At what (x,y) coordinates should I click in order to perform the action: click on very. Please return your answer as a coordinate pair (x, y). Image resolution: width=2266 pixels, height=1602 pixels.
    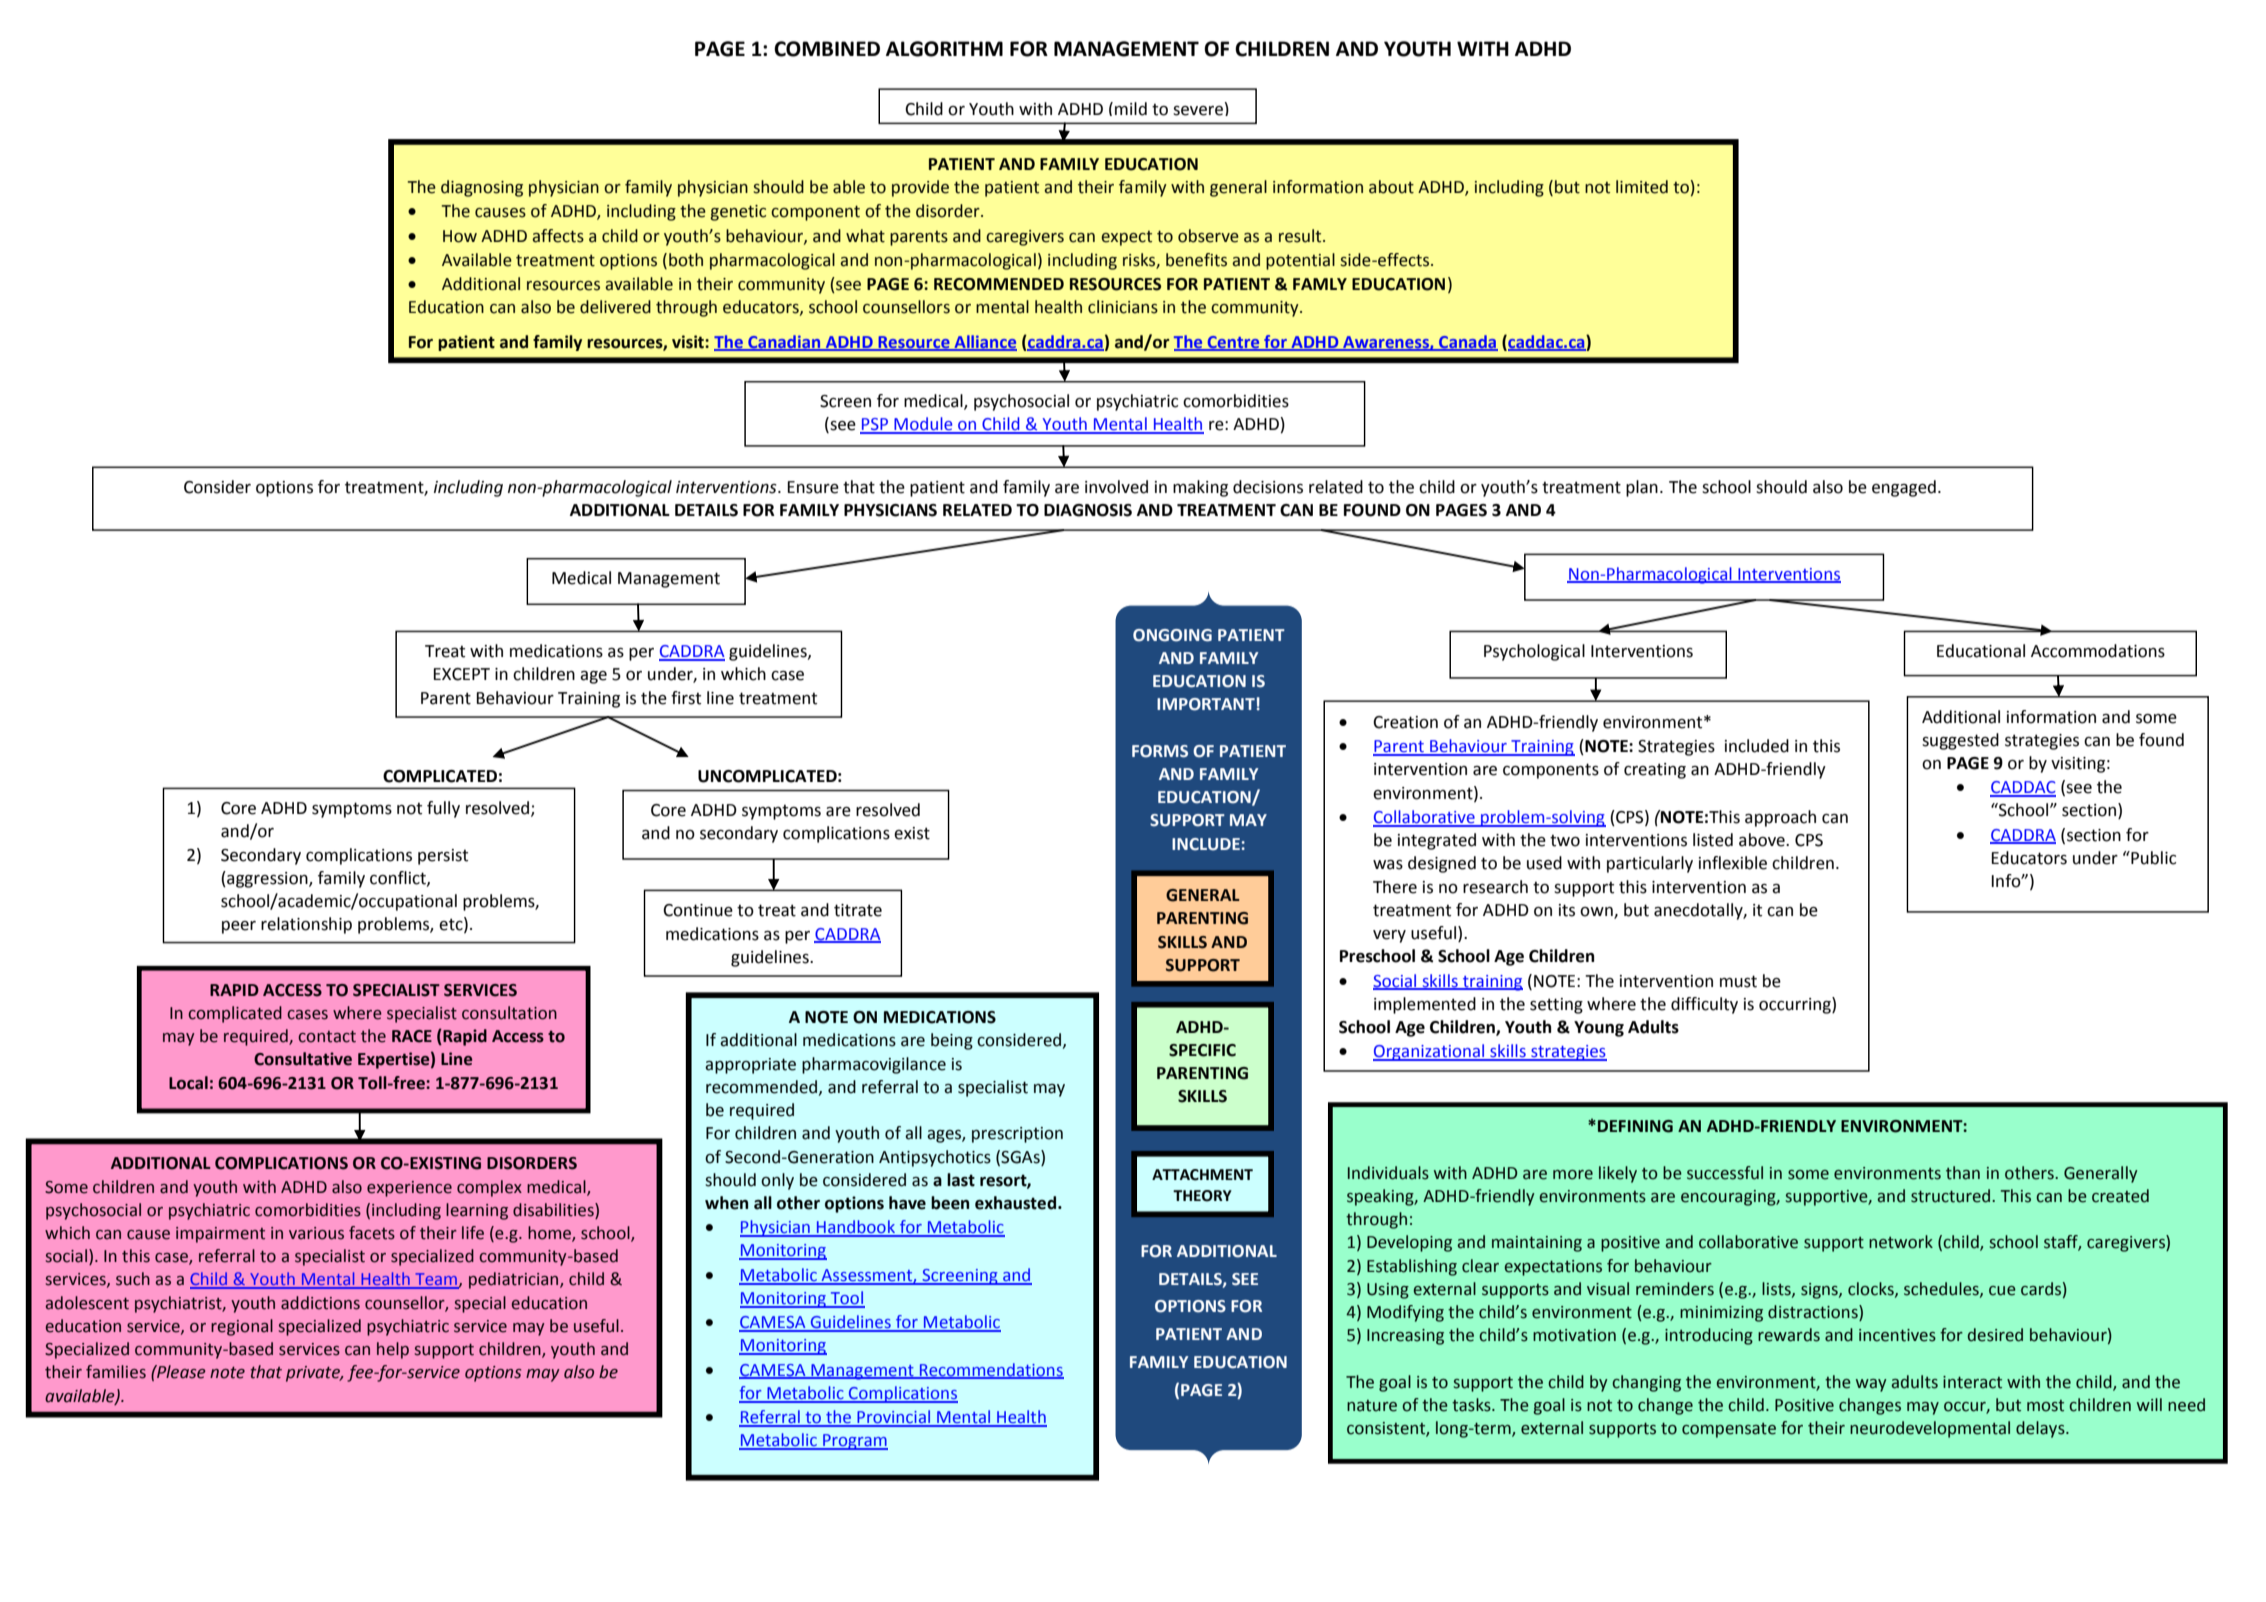
    Looking at the image, I should click on (1389, 936).
